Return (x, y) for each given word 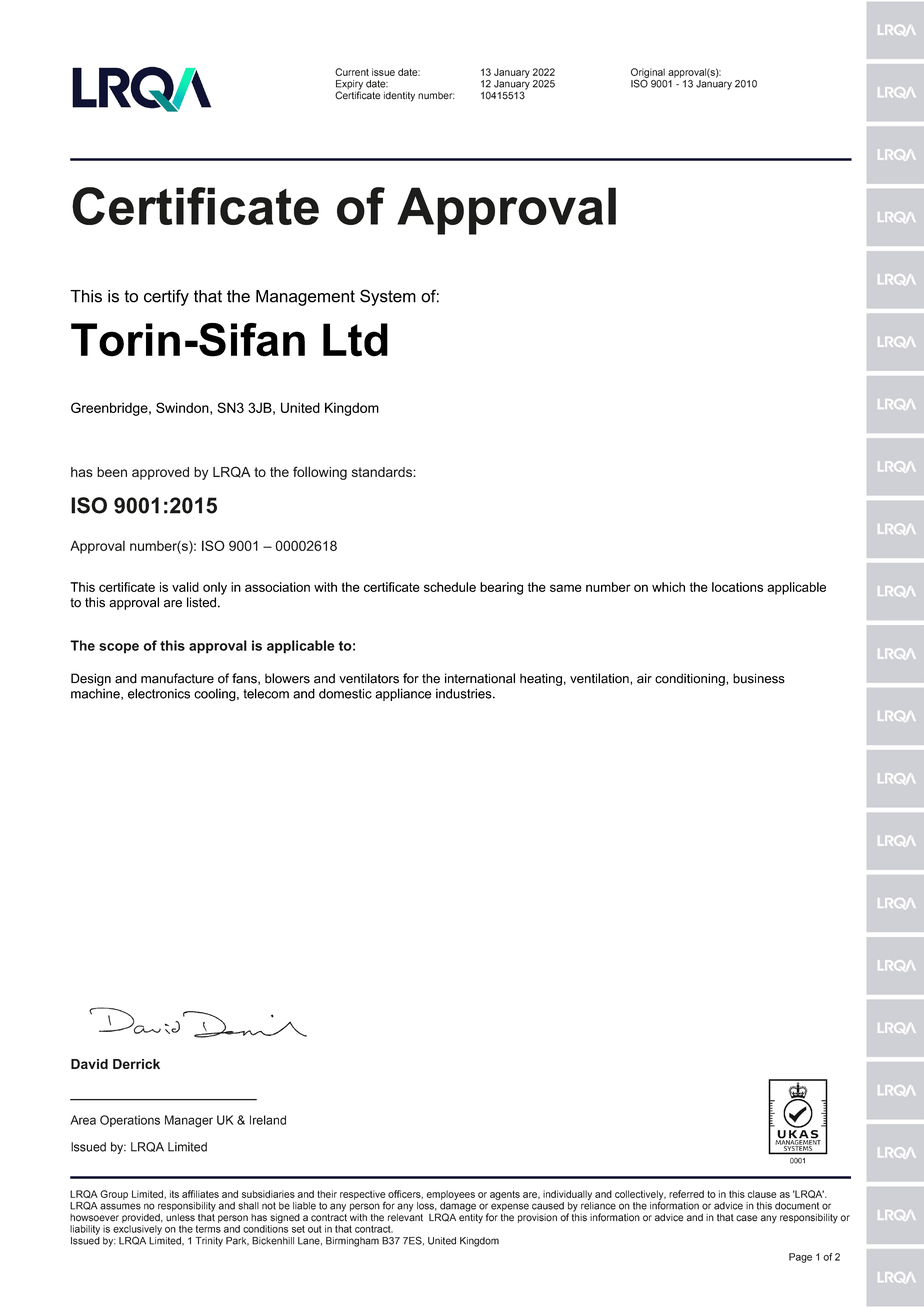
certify (166, 297)
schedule (450, 587)
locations (737, 587)
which (668, 587)
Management (305, 298)
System (388, 297)
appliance (403, 694)
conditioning (691, 679)
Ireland (268, 1120)
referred (686, 1194)
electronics (159, 693)
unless (180, 1218)
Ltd (355, 340)
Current (352, 72)
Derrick (136, 1064)
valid (185, 587)
